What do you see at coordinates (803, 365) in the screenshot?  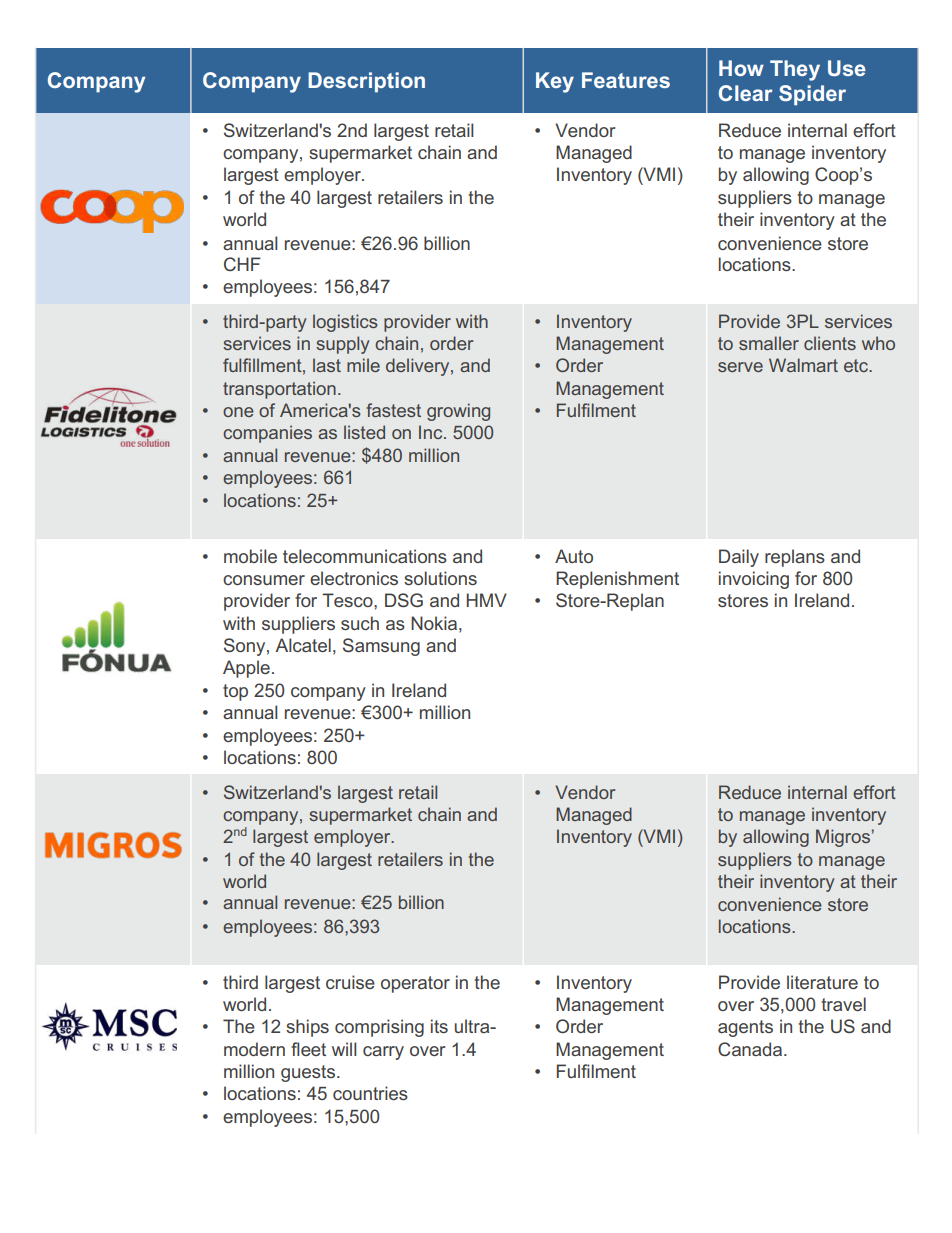 I see `Walmart` at bounding box center [803, 365].
